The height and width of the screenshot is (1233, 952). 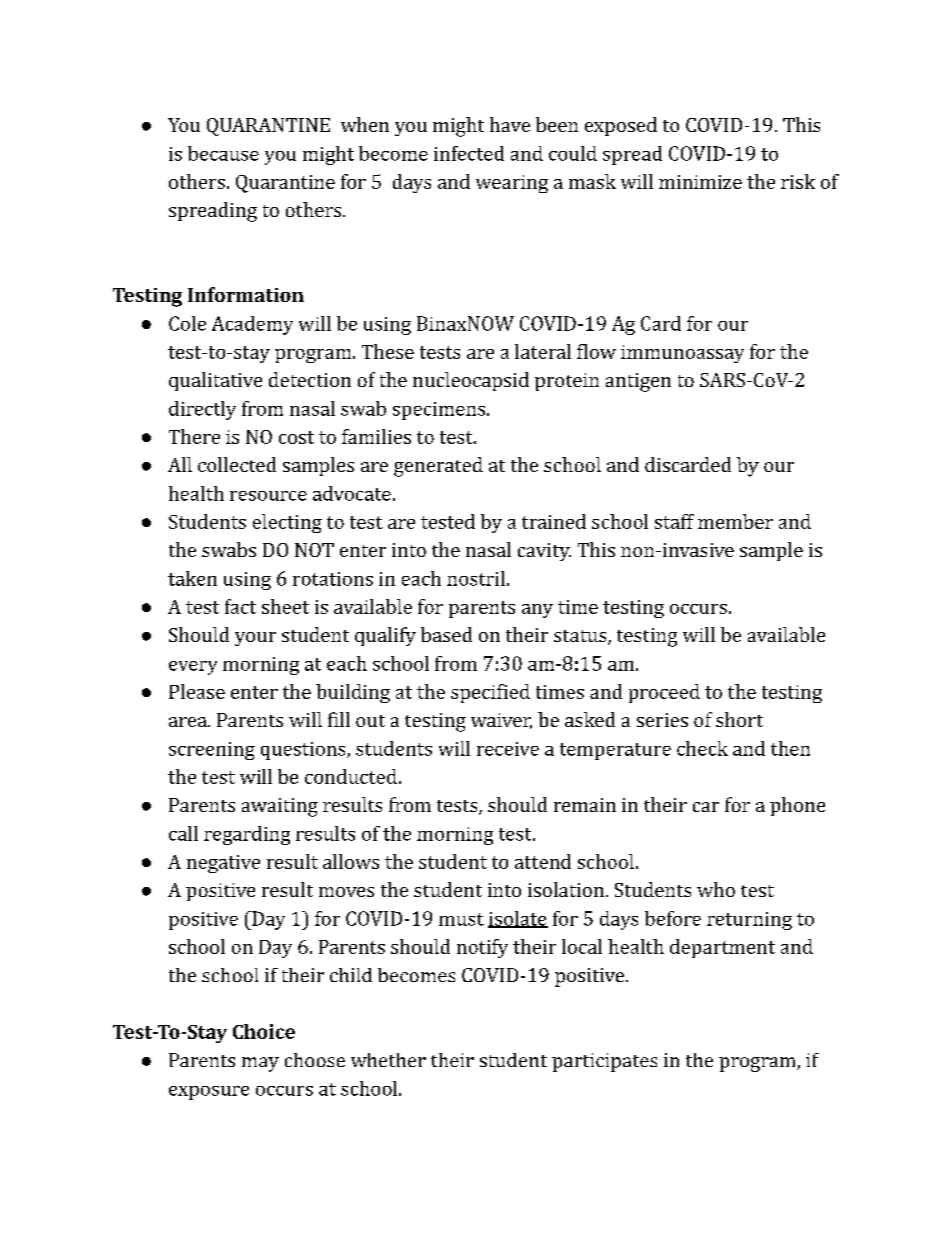 What do you see at coordinates (388, 1060) in the screenshot?
I see `whether` at bounding box center [388, 1060].
